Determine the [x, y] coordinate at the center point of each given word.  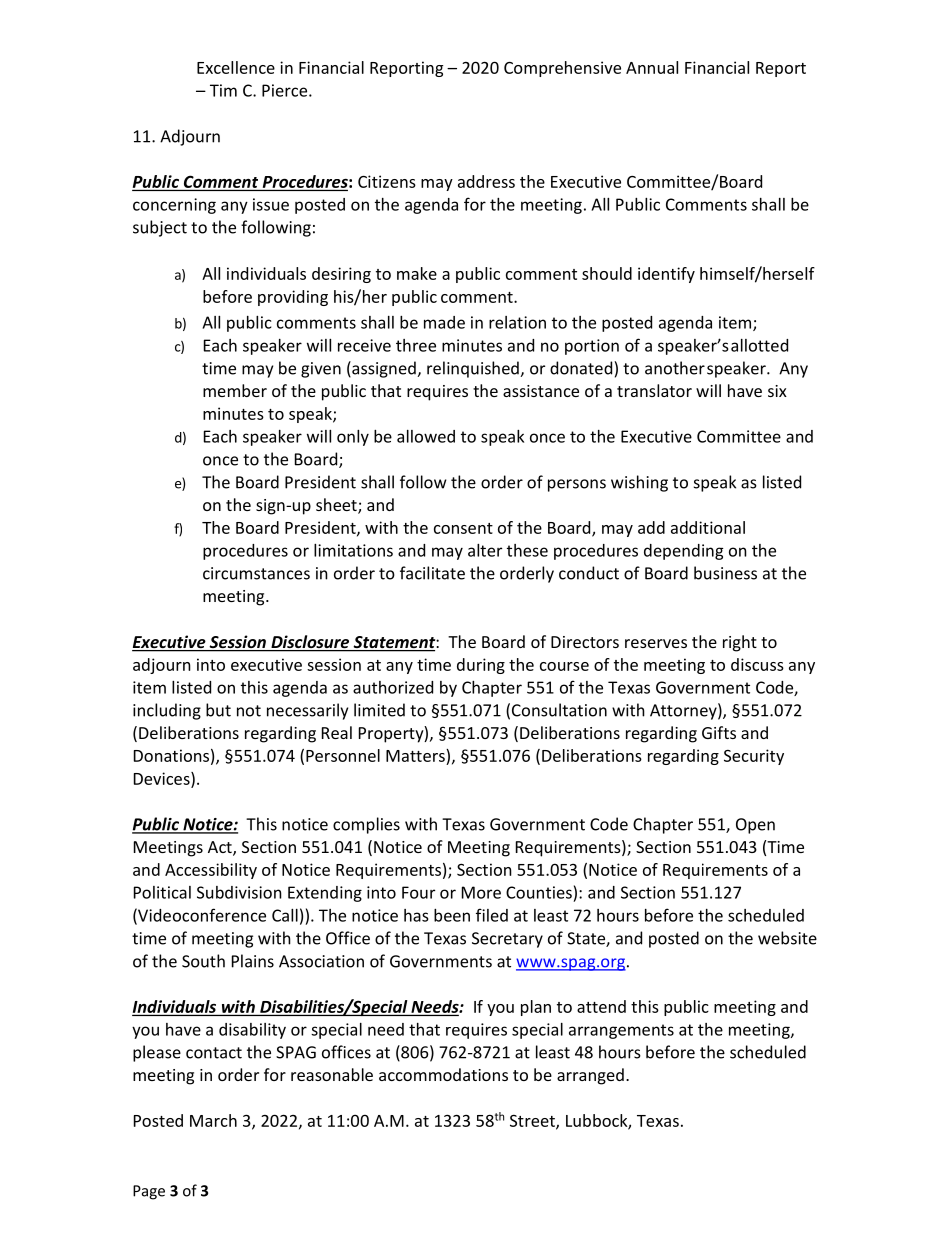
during [481, 666]
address [486, 181]
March [213, 1120]
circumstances [256, 573]
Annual [652, 67]
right [740, 643]
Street [533, 1122]
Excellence [236, 67]
